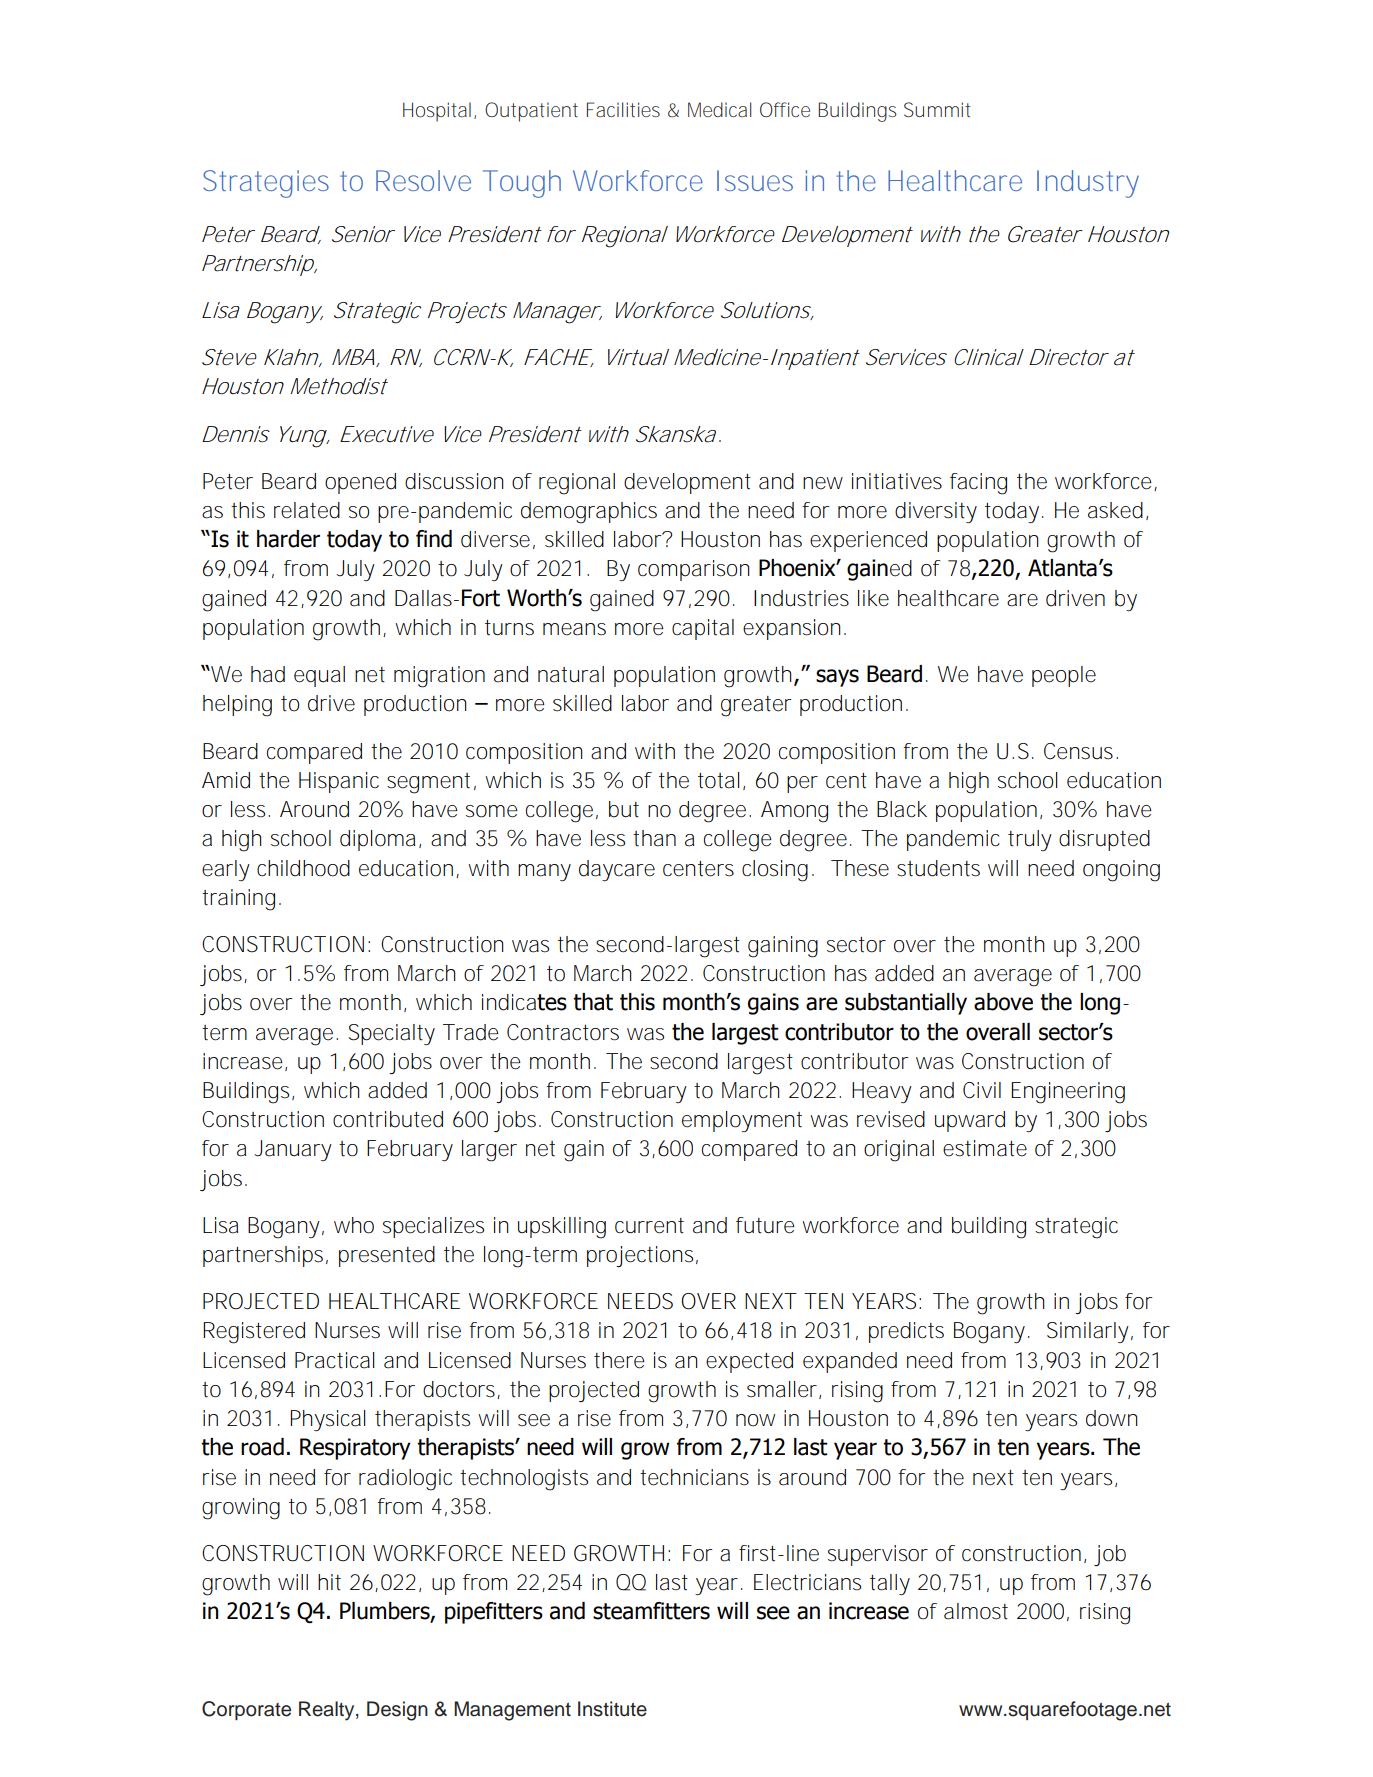 This page has height=1777, width=1373. What do you see at coordinates (985, 1148) in the page?
I see `estimate` at bounding box center [985, 1148].
